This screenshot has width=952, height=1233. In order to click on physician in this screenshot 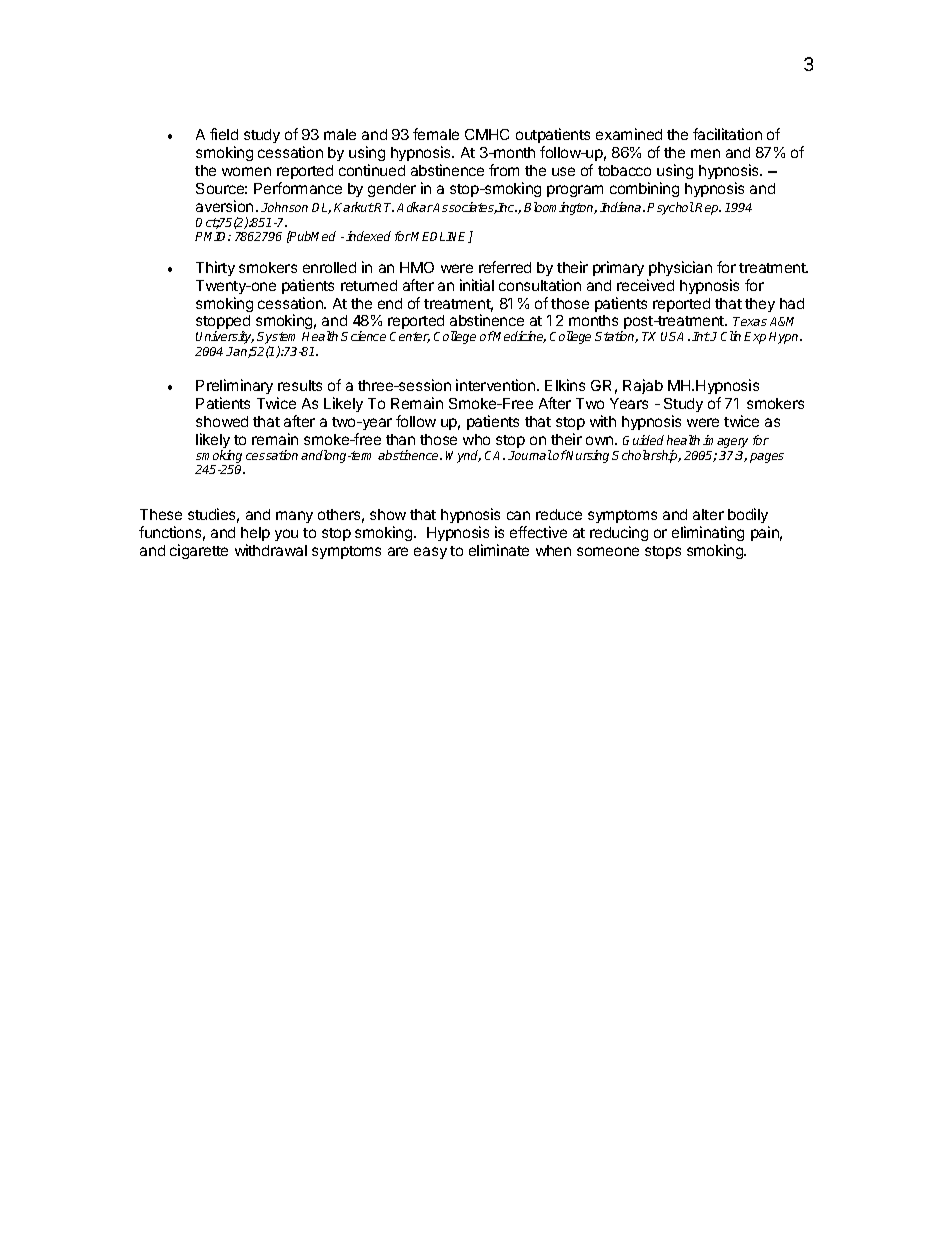, I will do `click(680, 268)`.
